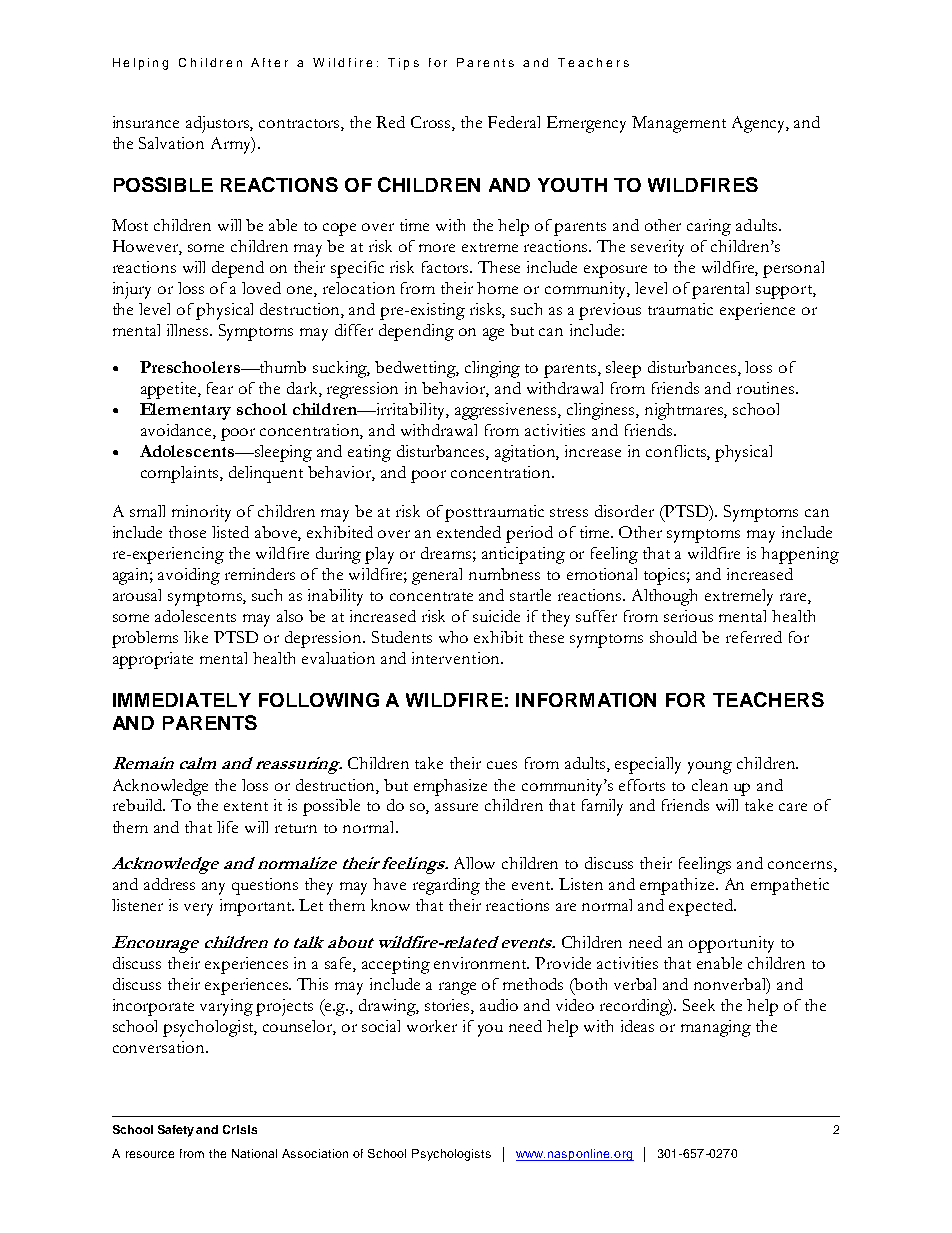  I want to click on Agency, so click(759, 124).
